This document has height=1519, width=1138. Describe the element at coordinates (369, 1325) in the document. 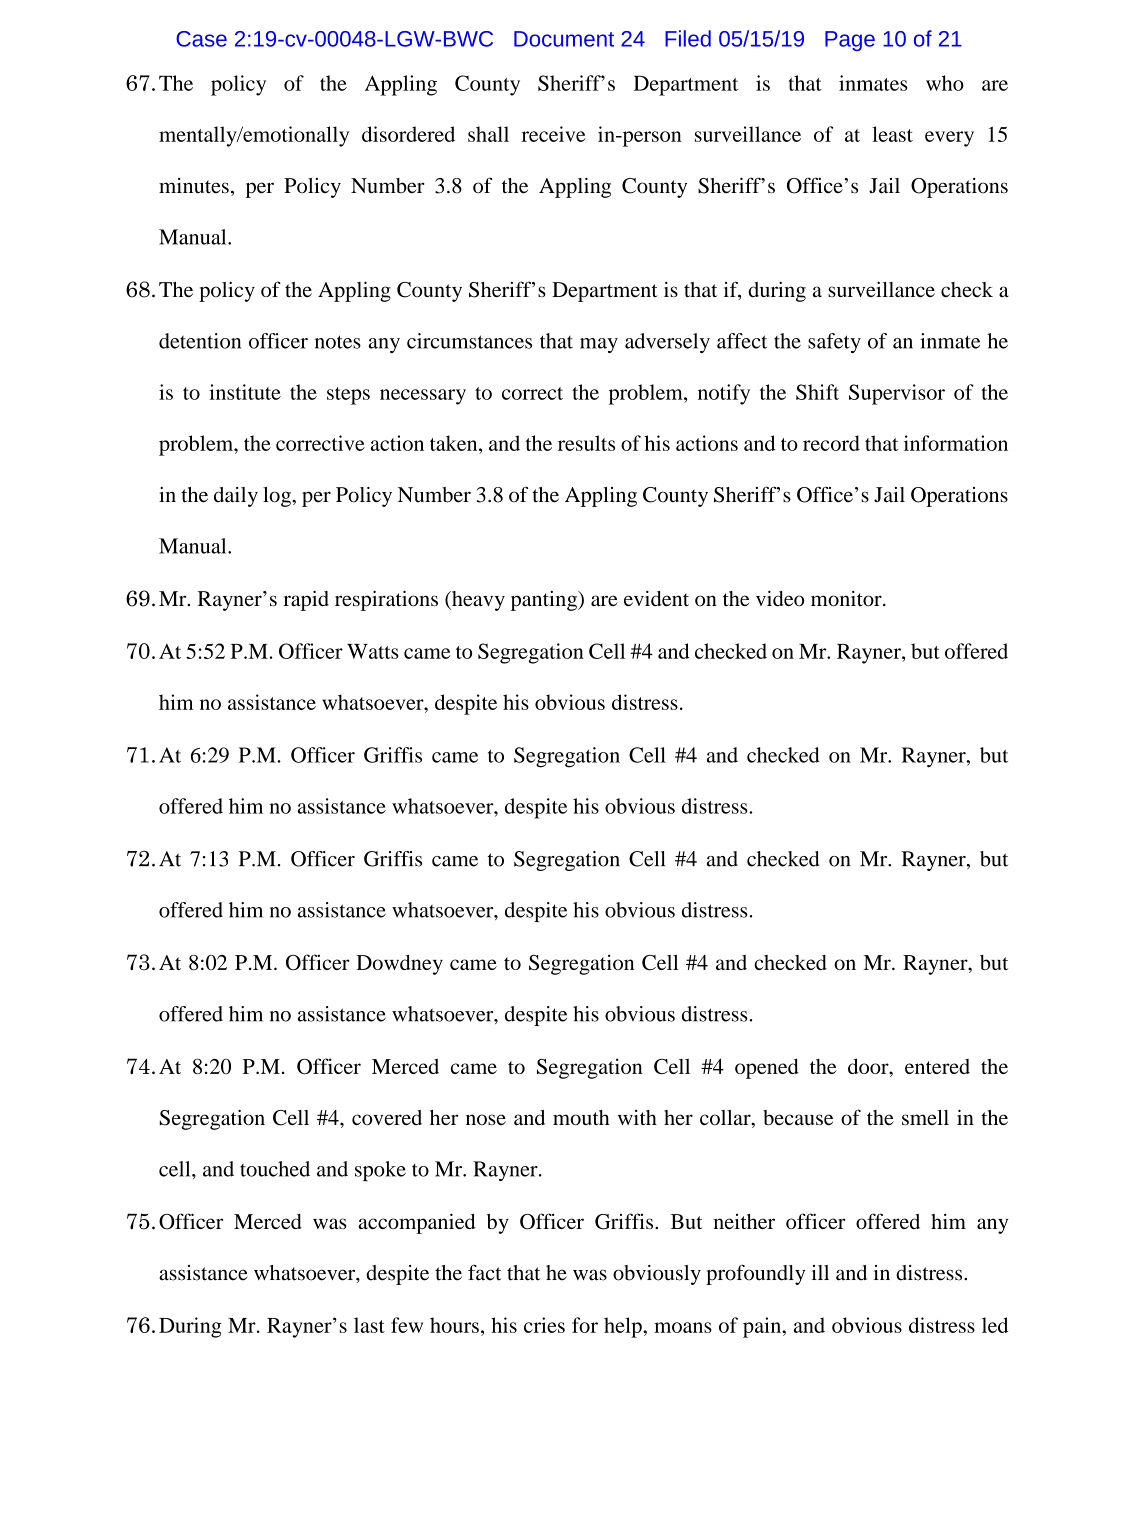

I see `last` at that location.
